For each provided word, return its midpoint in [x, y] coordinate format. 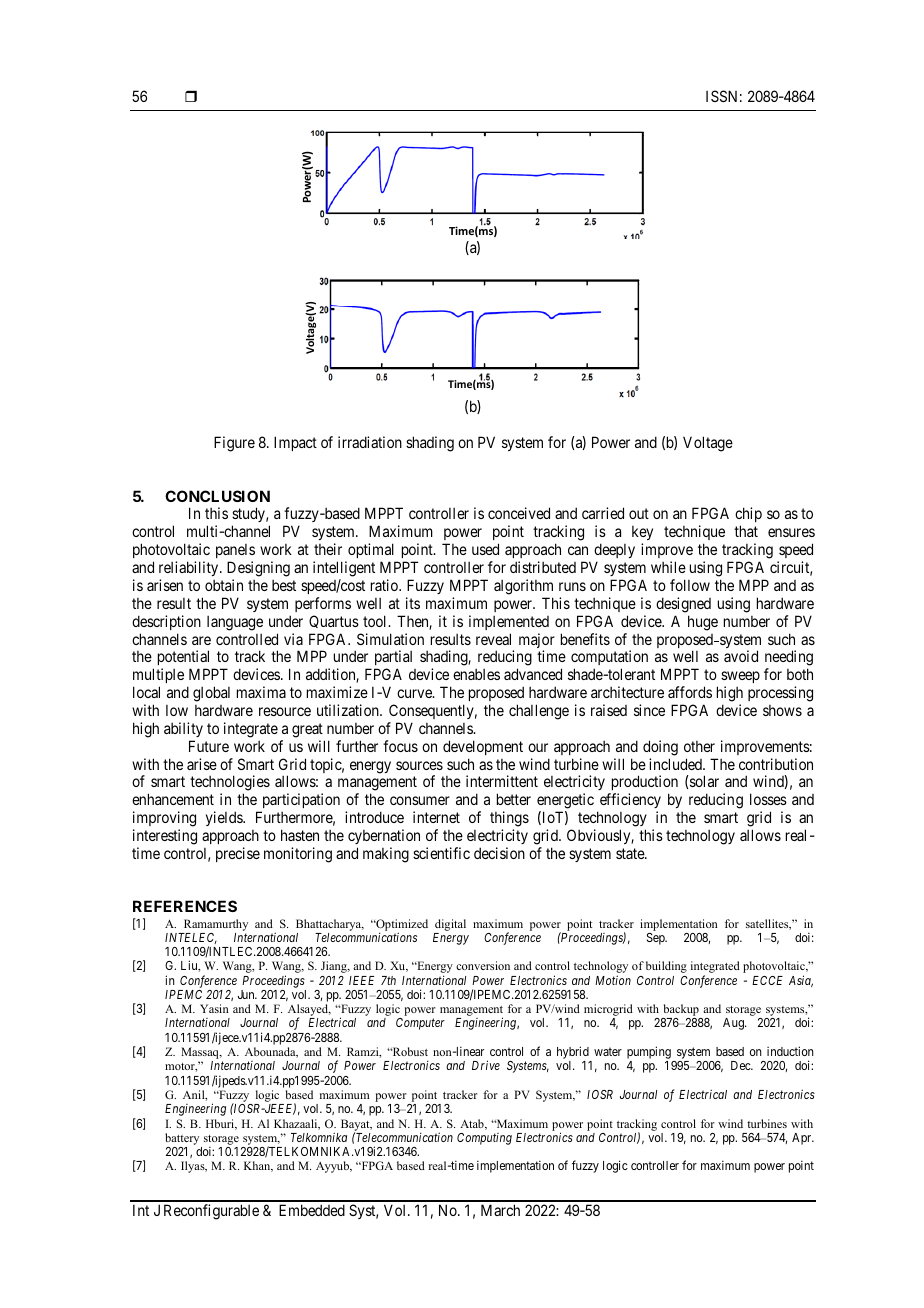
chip [748, 516]
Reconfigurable [211, 1212]
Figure [234, 444]
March [500, 1210]
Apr [803, 1139]
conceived [519, 513]
